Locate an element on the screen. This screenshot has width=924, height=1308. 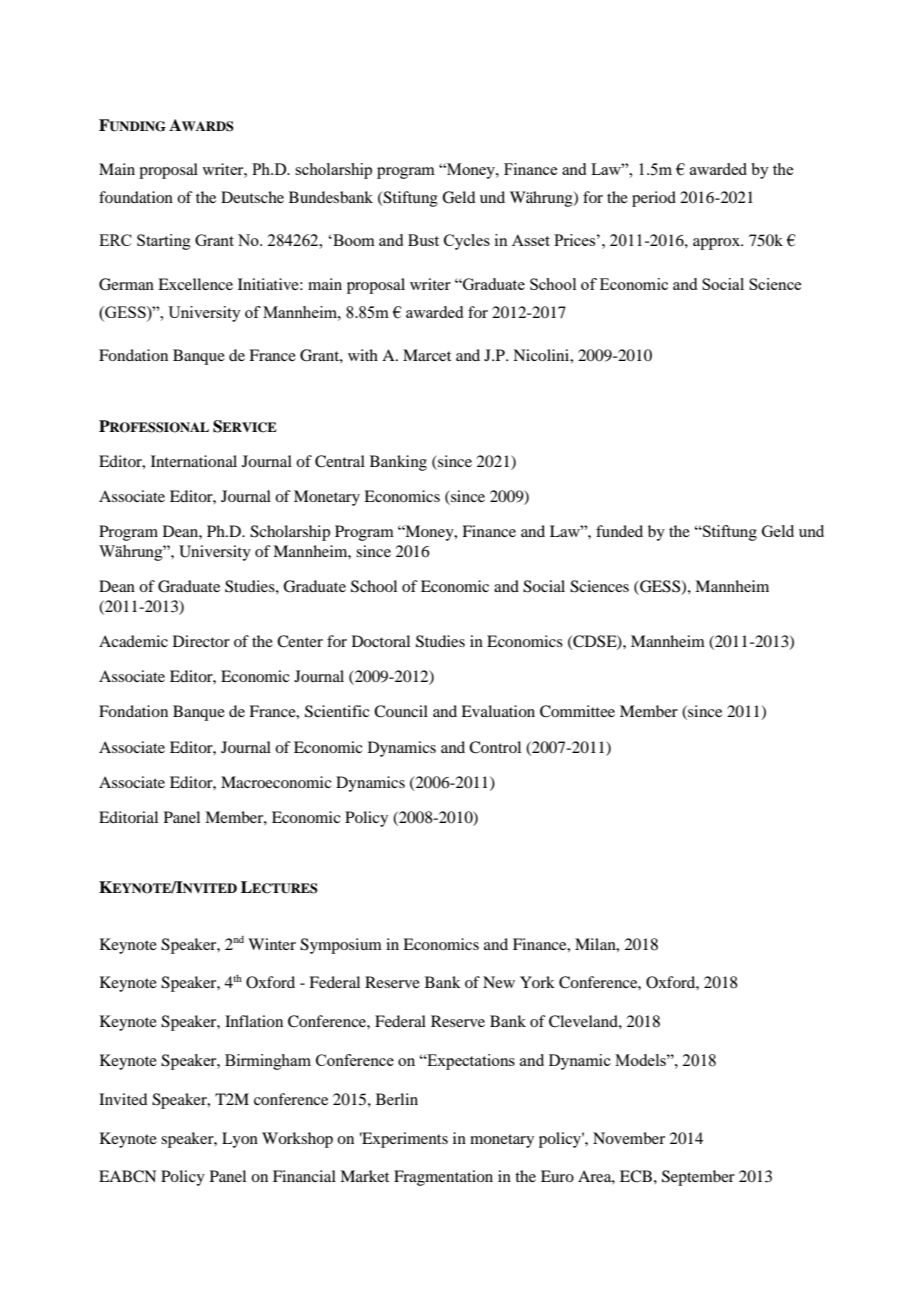
Starting is located at coordinates (164, 242).
